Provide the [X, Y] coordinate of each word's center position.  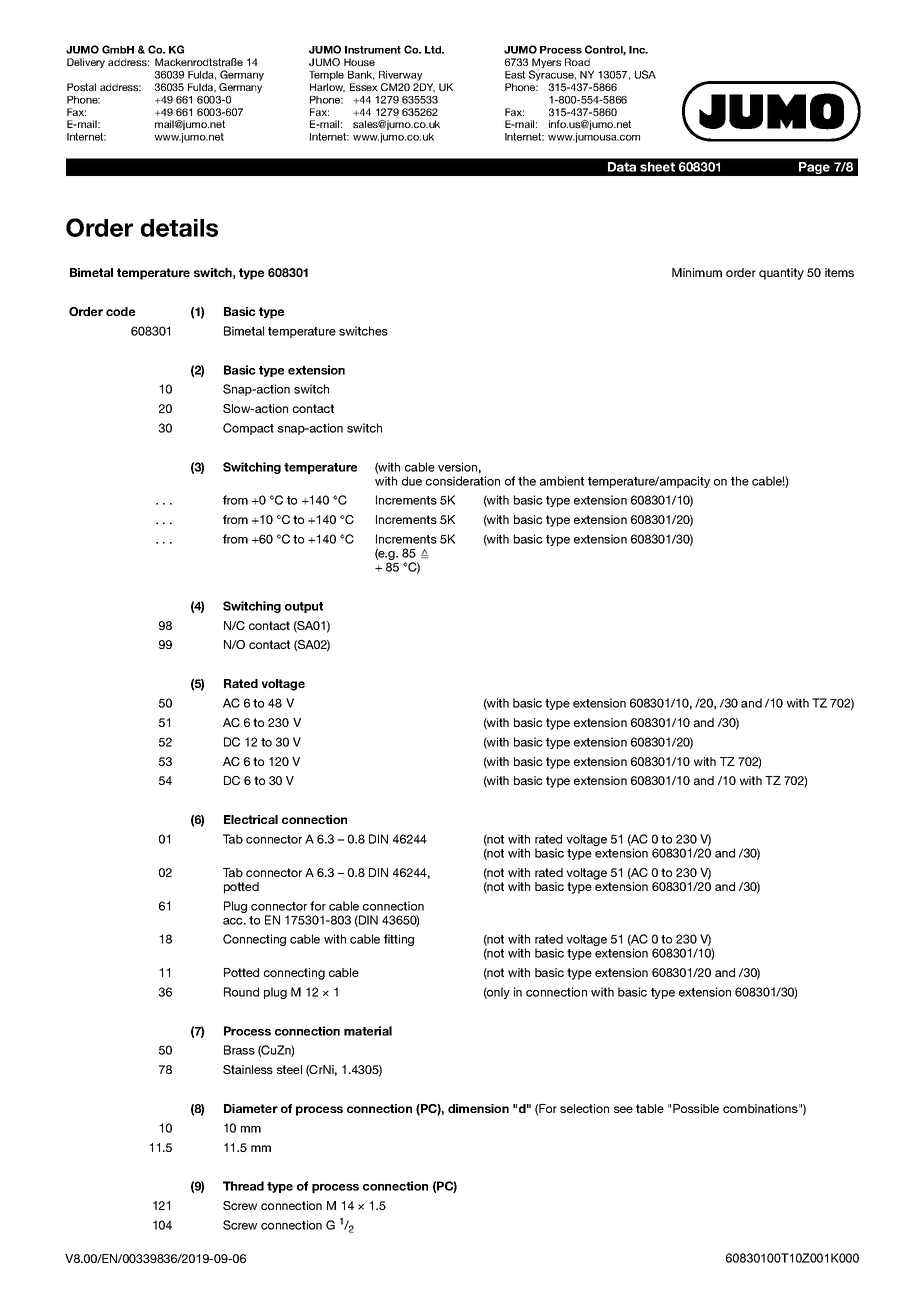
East [515, 75]
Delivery [86, 63]
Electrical [251, 819]
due [412, 481]
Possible [696, 1108]
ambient [562, 481]
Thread [243, 1186]
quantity [781, 274]
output [304, 607]
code [120, 311]
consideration [463, 481]
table [650, 1108]
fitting [399, 940]
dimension [478, 1108]
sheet [657, 167]
